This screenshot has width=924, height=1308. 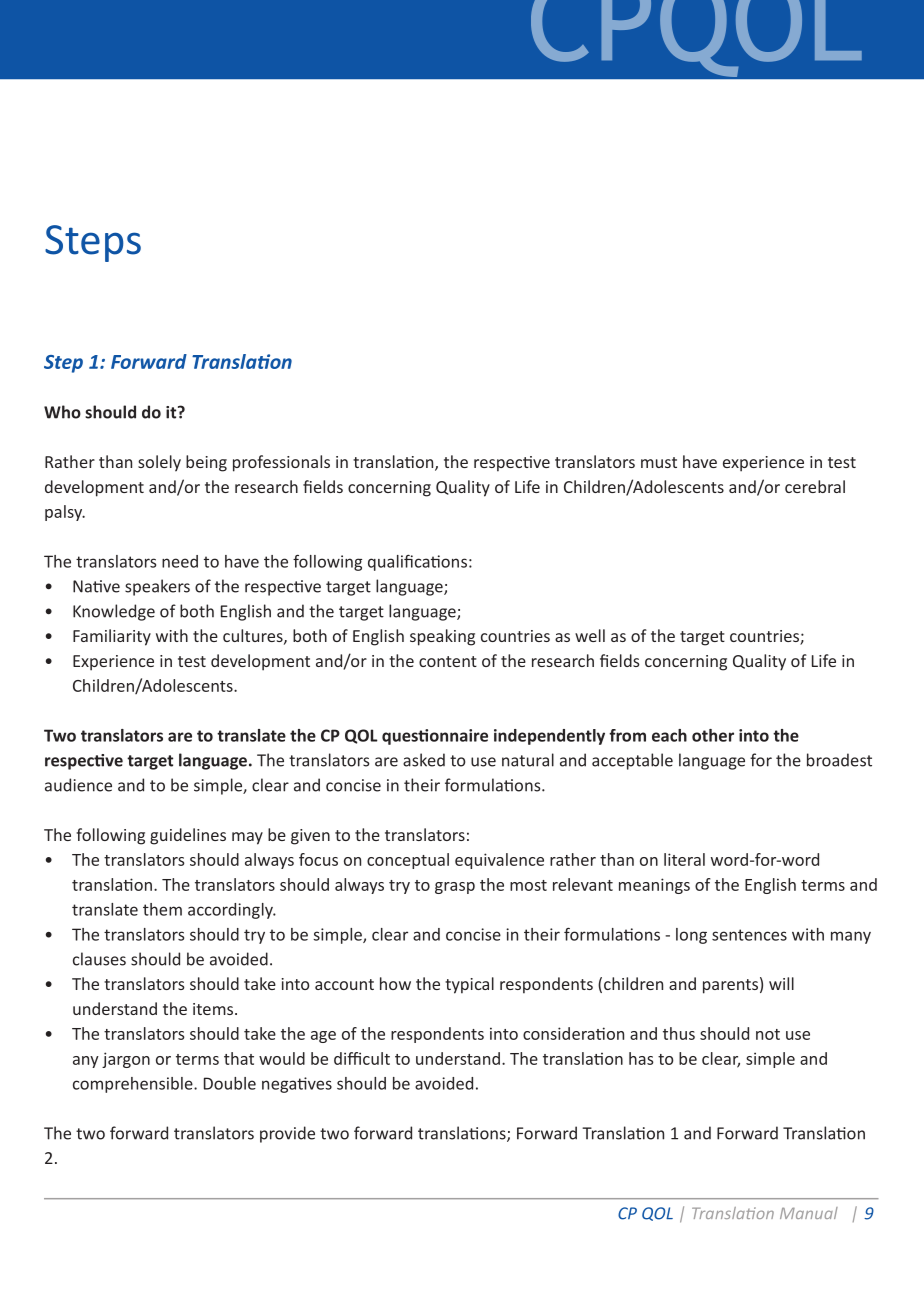 I want to click on must, so click(x=659, y=462).
